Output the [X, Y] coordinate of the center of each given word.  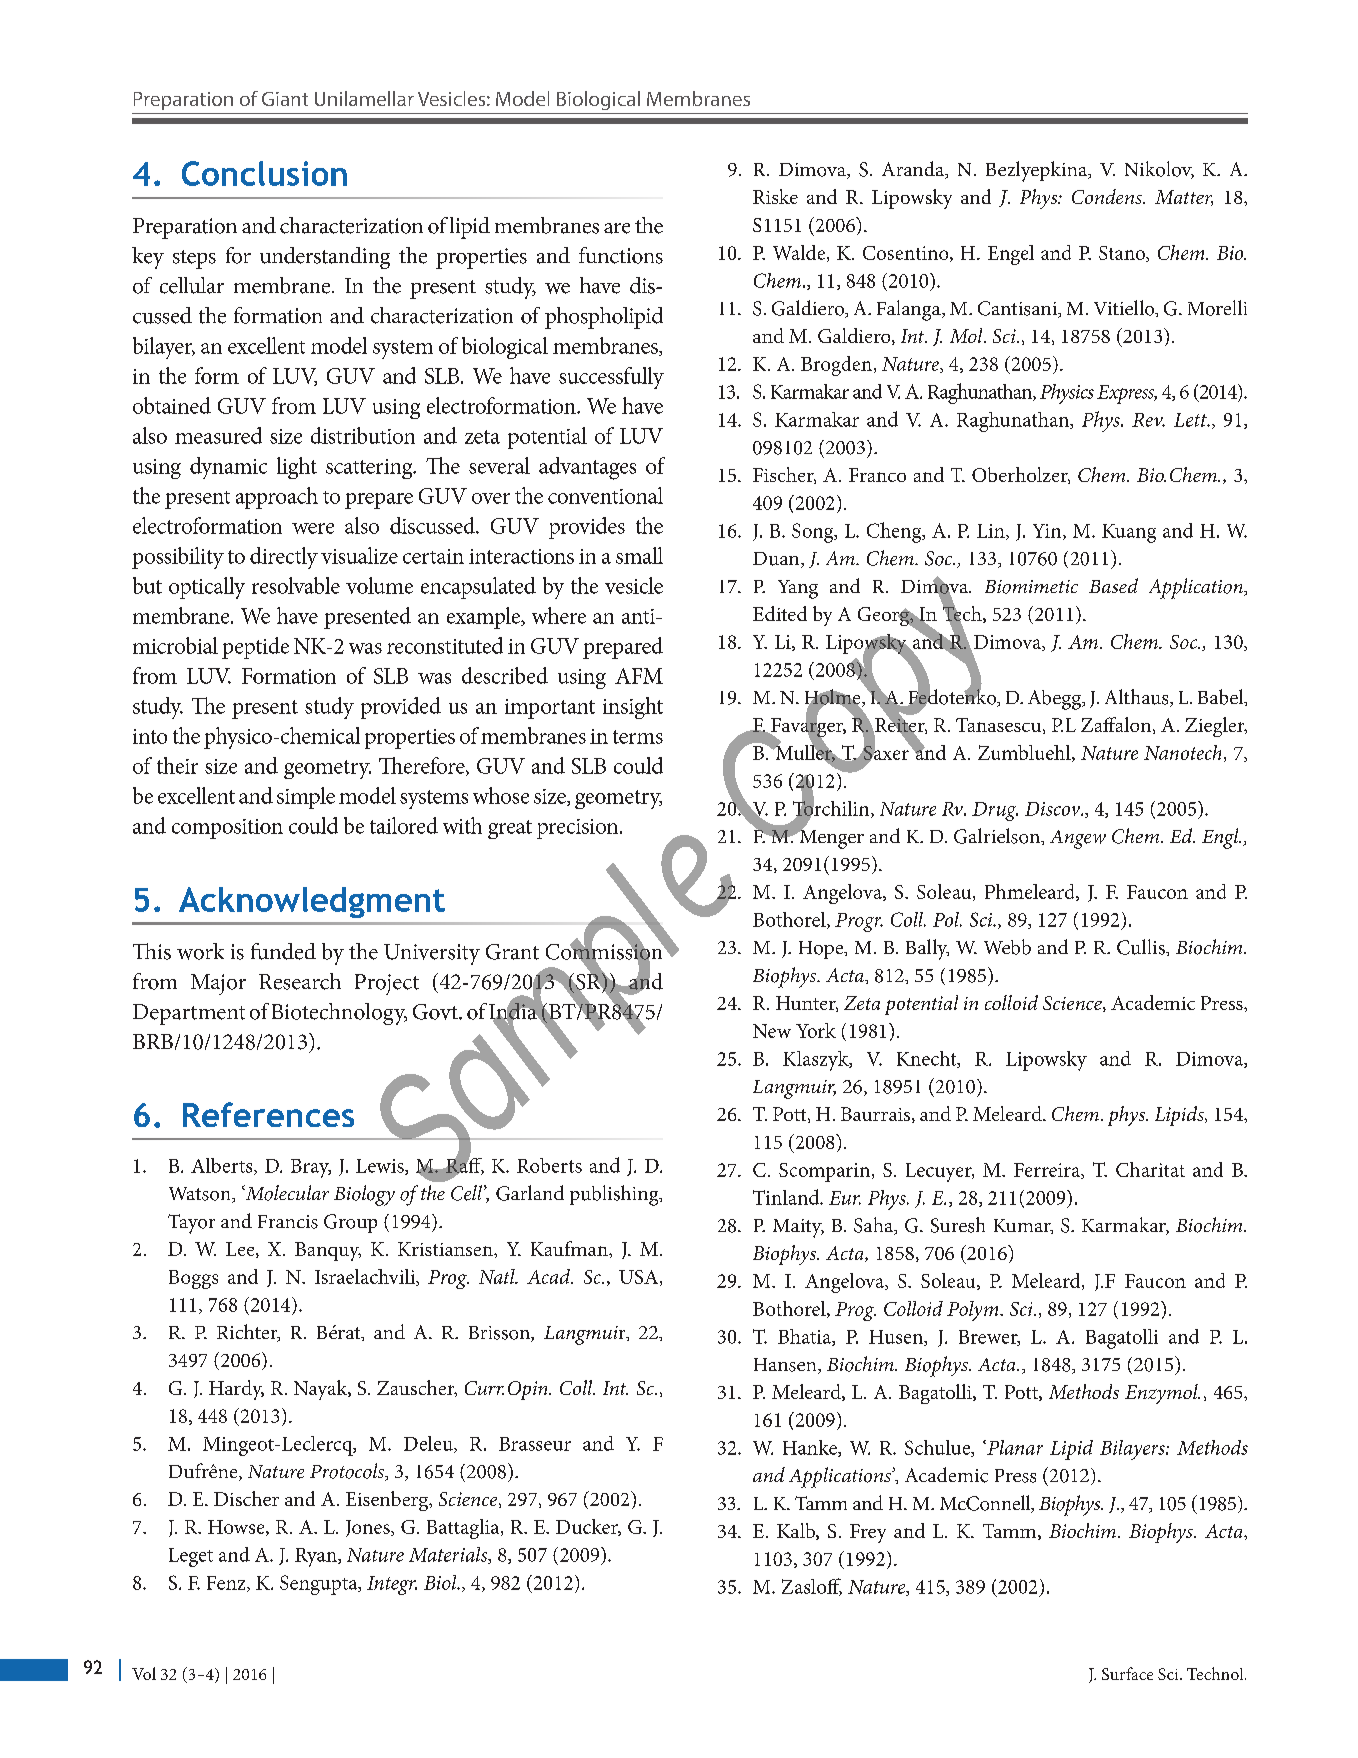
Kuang [1129, 533]
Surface [1127, 1673]
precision [579, 829]
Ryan [317, 1557]
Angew [1078, 839]
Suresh [958, 1225]
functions [621, 255]
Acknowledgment [312, 902]
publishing [615, 1195]
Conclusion [264, 173]
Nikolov [1159, 170]
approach [277, 498]
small [639, 555]
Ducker [588, 1527]
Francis [288, 1222]
